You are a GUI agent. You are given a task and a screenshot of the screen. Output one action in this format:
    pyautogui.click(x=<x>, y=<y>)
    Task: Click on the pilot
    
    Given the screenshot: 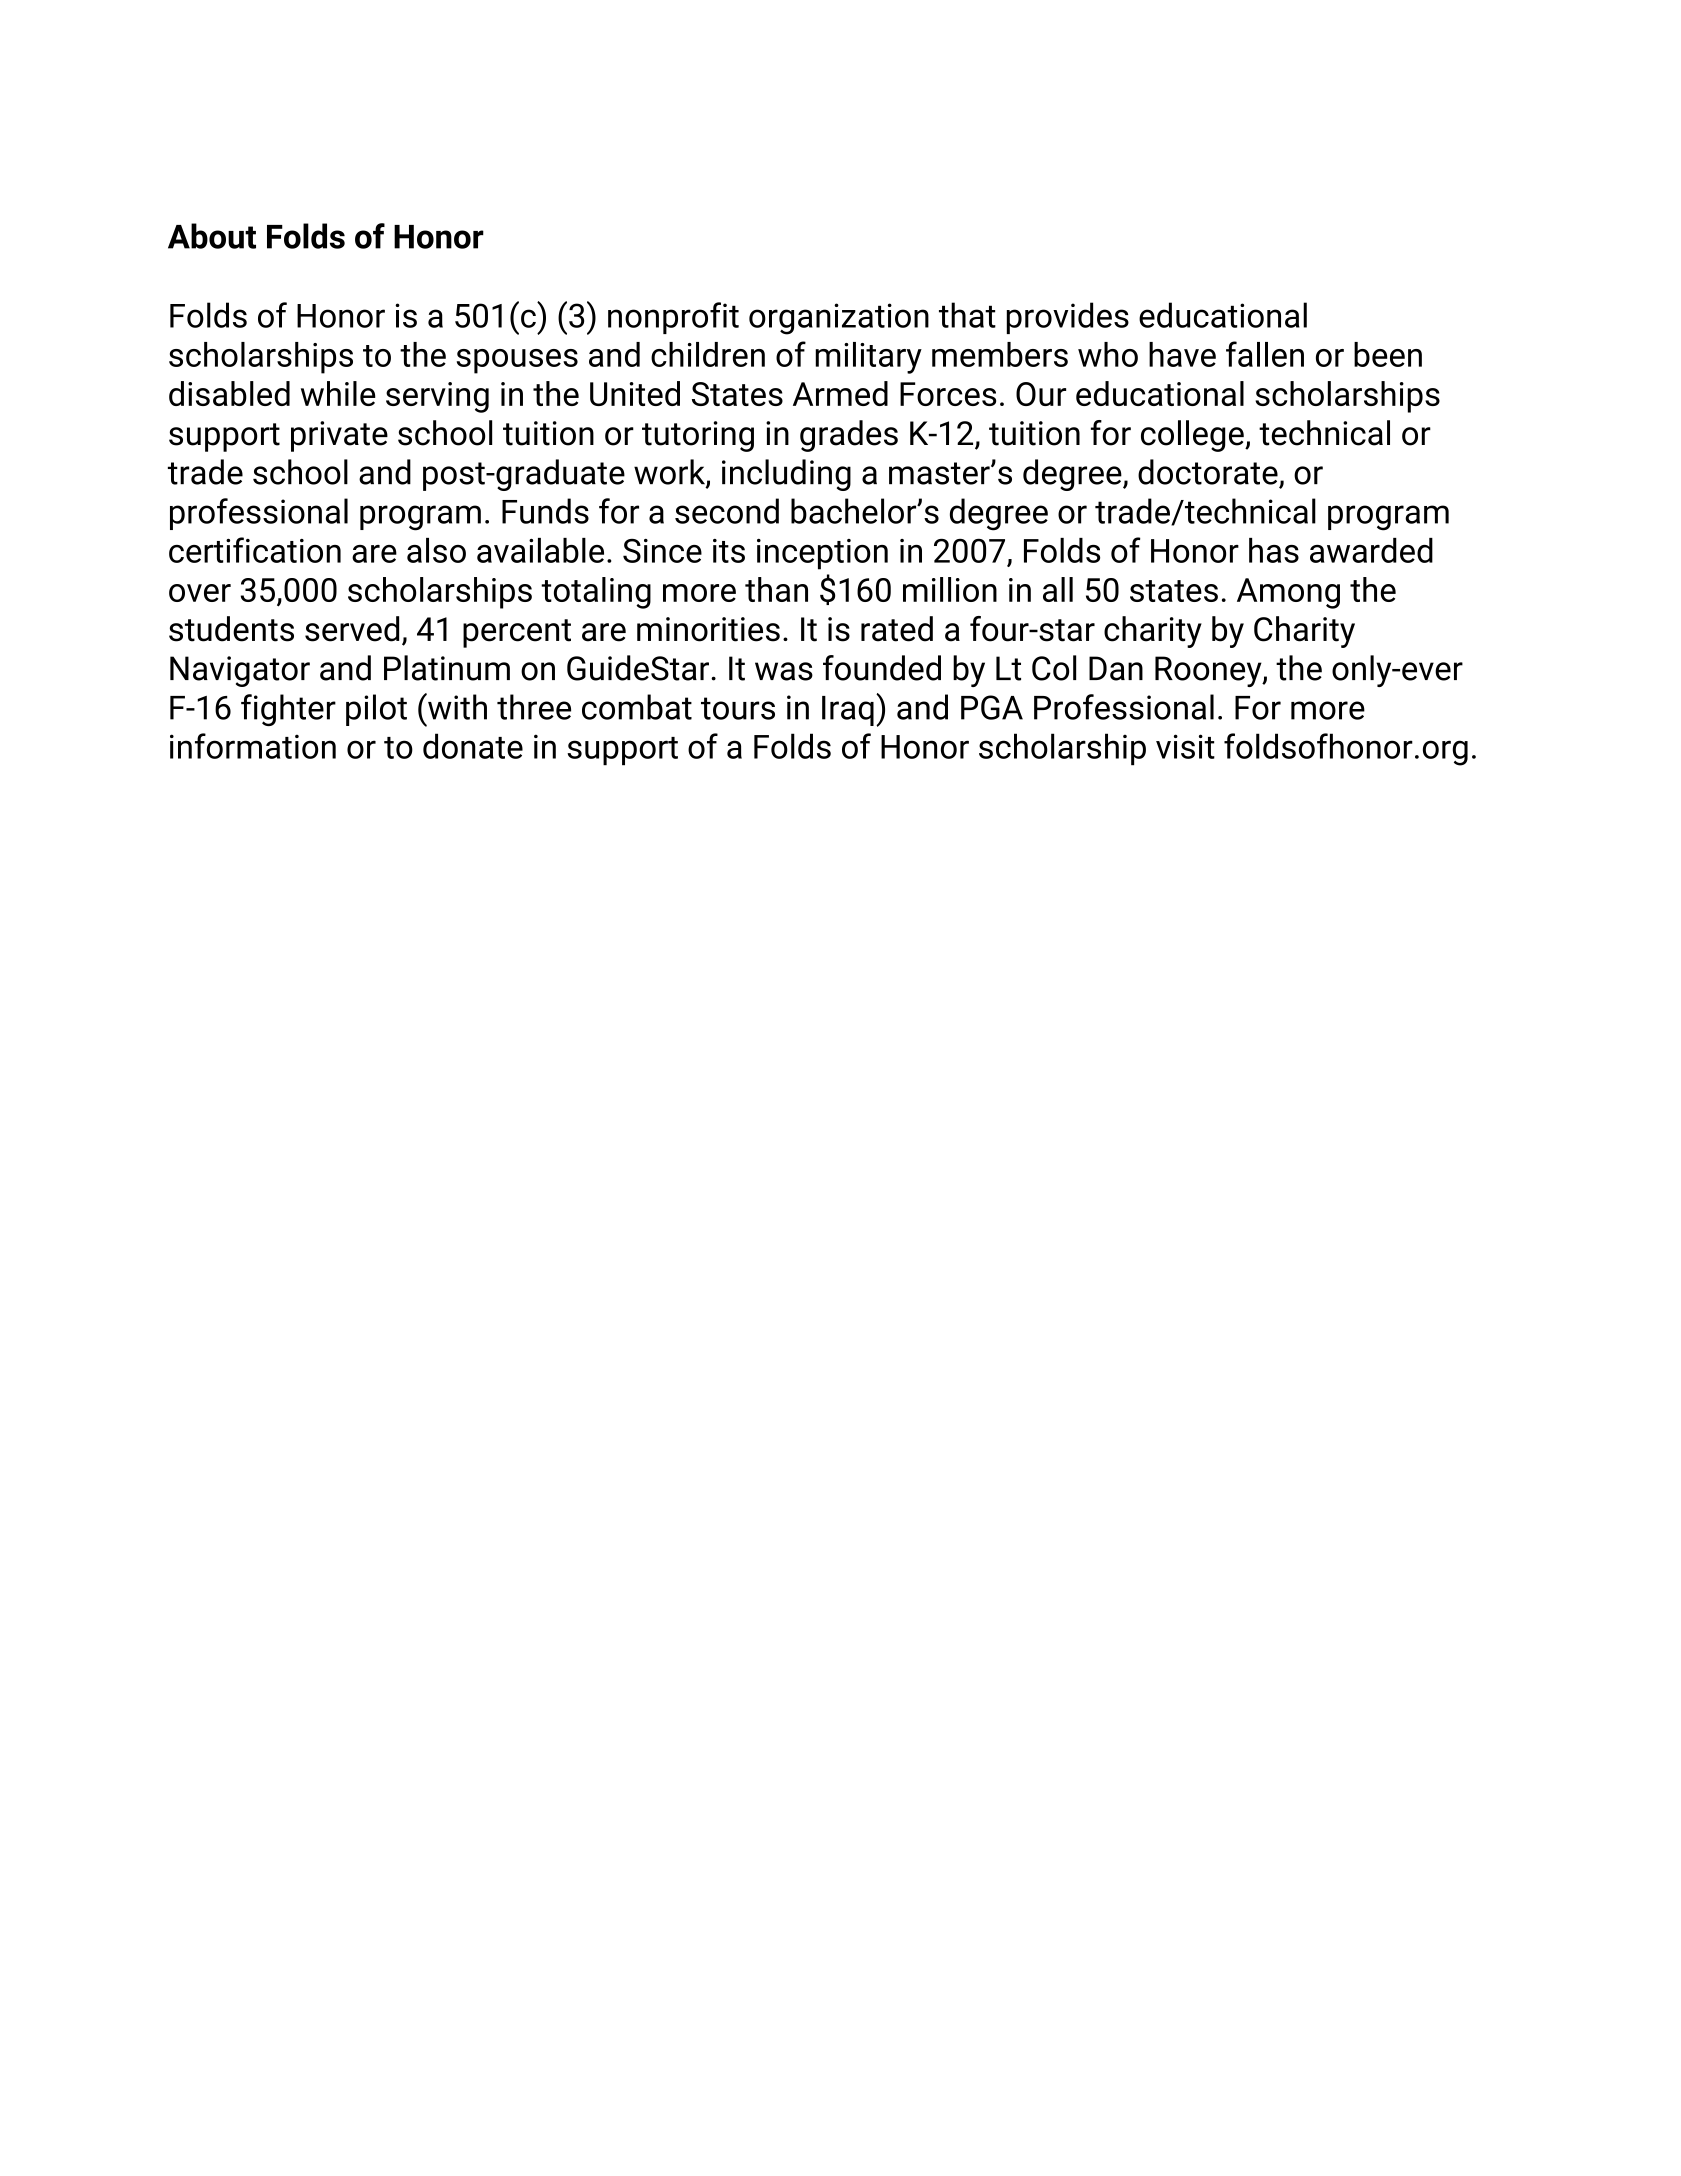 What is the action you would take?
    pyautogui.click(x=376, y=710)
